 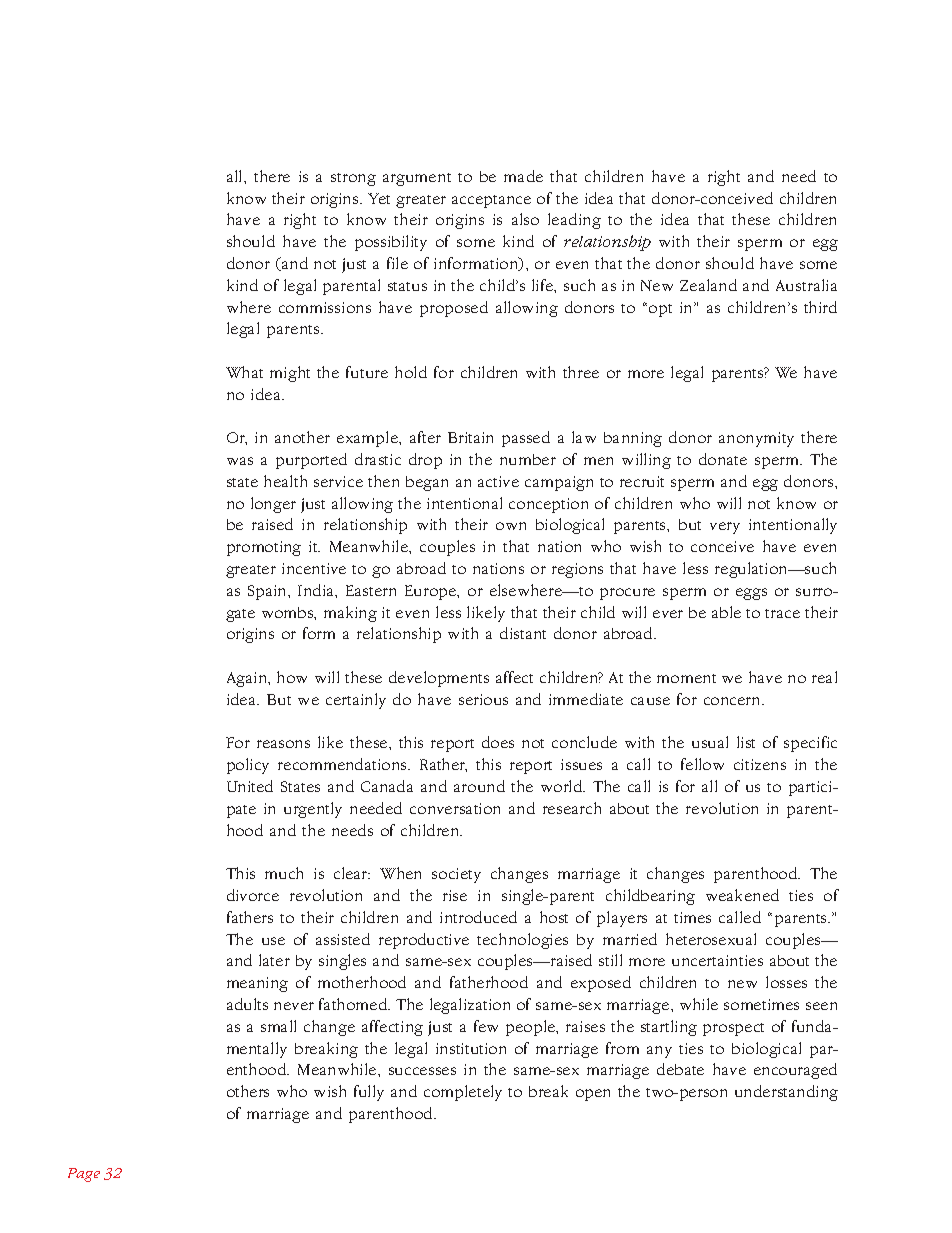 What do you see at coordinates (491, 201) in the screenshot?
I see `acceptance` at bounding box center [491, 201].
